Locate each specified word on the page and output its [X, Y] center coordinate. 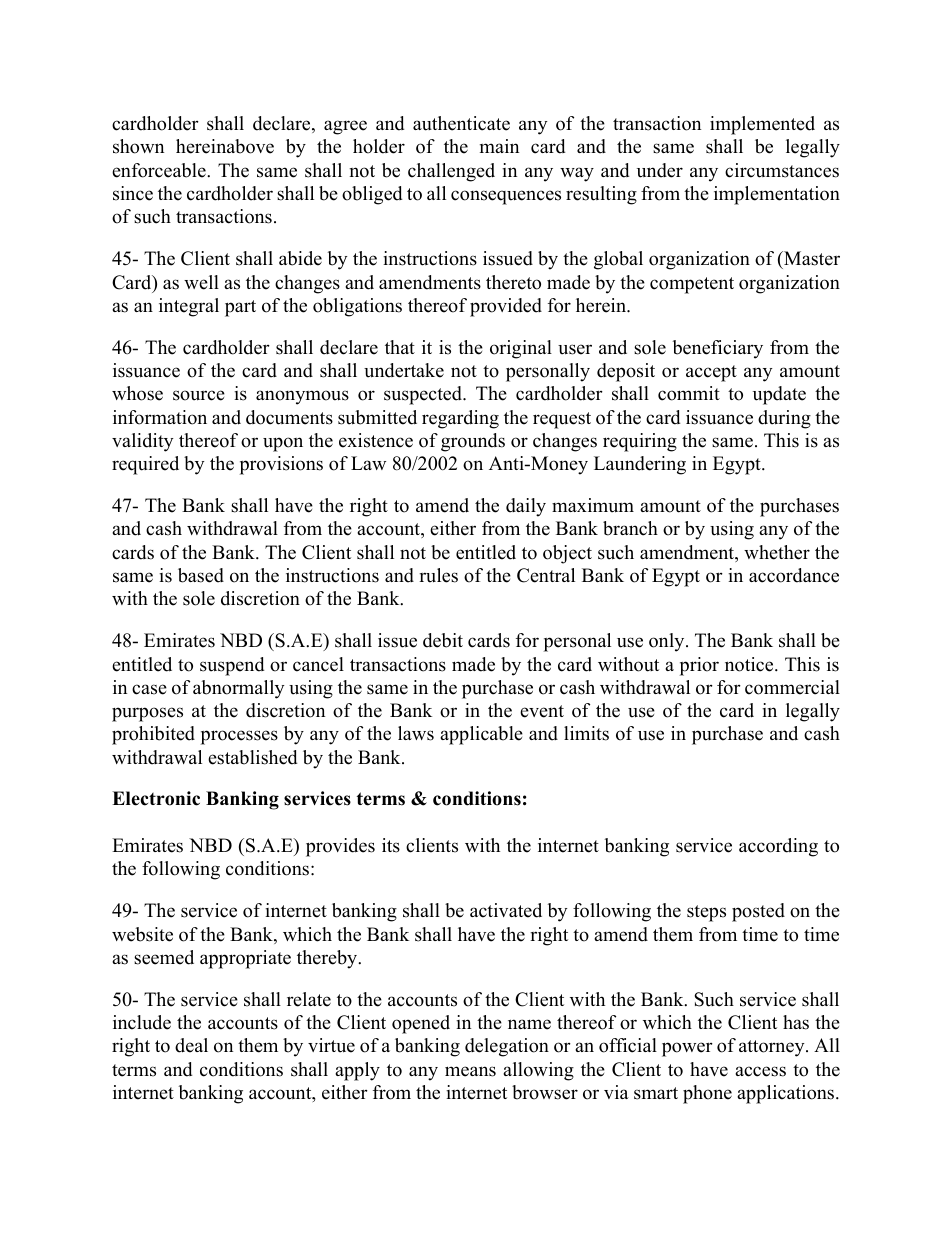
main [499, 146]
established [252, 757]
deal [191, 1045]
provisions [281, 465]
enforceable [160, 170]
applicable [481, 735]
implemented [762, 125]
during [784, 419]
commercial [792, 687]
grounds [473, 442]
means [470, 1071]
